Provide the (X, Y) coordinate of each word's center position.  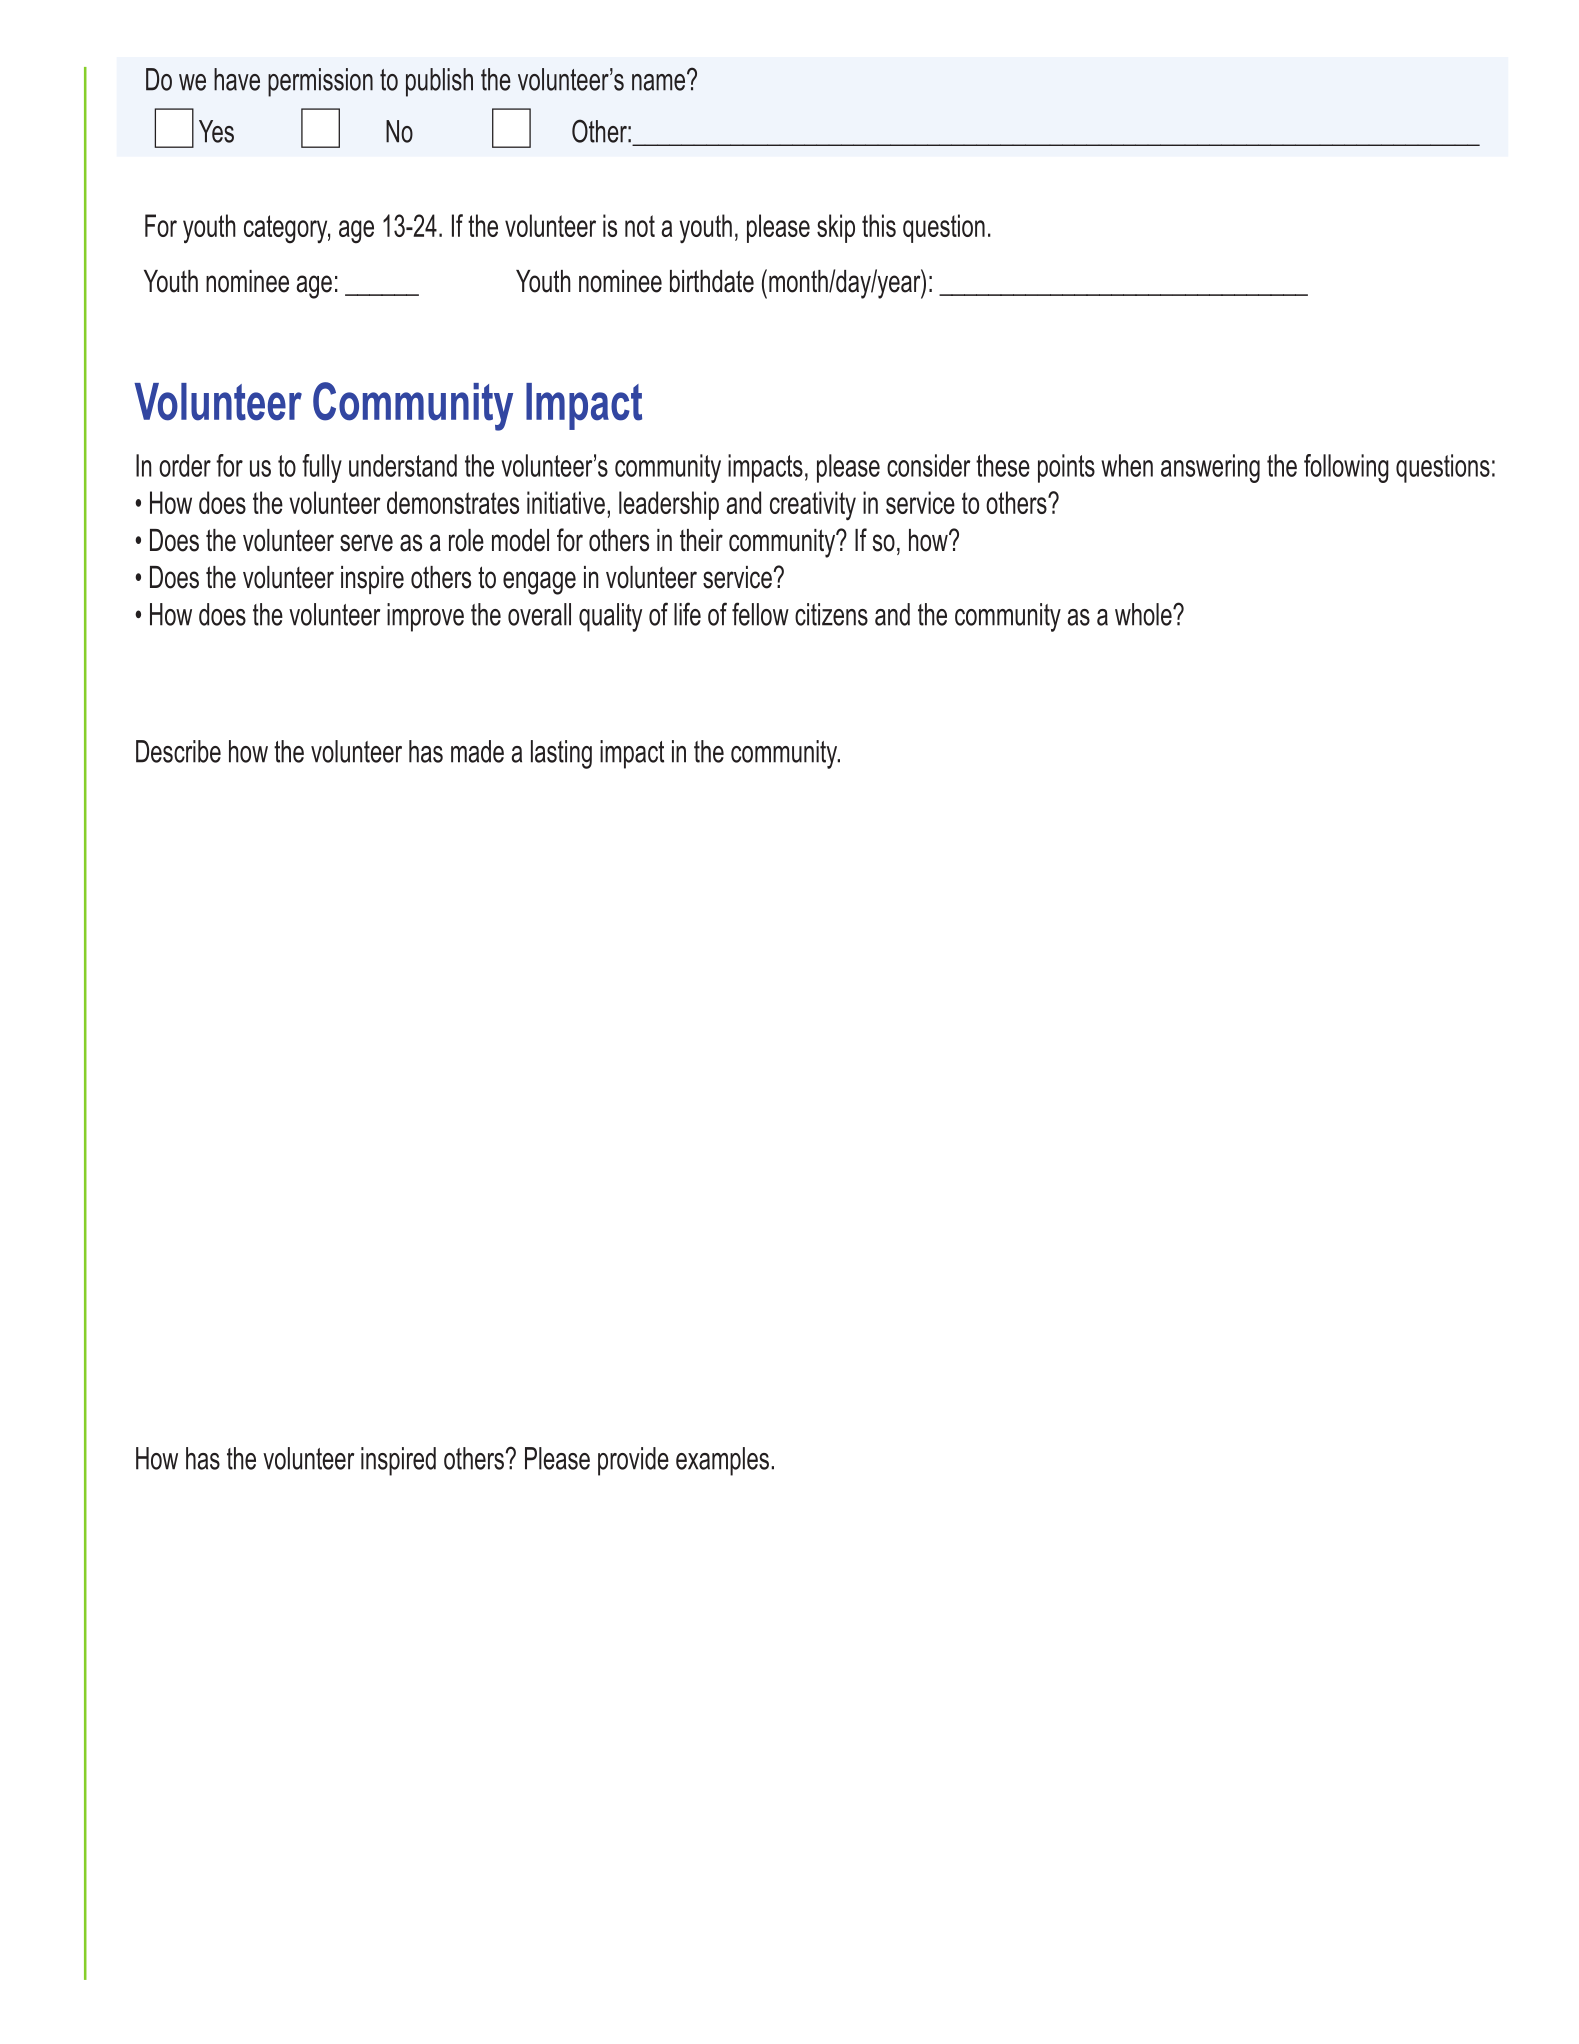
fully (322, 468)
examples (722, 1461)
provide (633, 1461)
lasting (561, 754)
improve (425, 617)
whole (1144, 614)
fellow (760, 614)
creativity (813, 506)
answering (1210, 468)
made (477, 751)
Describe (178, 751)
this (879, 225)
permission (320, 82)
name (658, 82)
